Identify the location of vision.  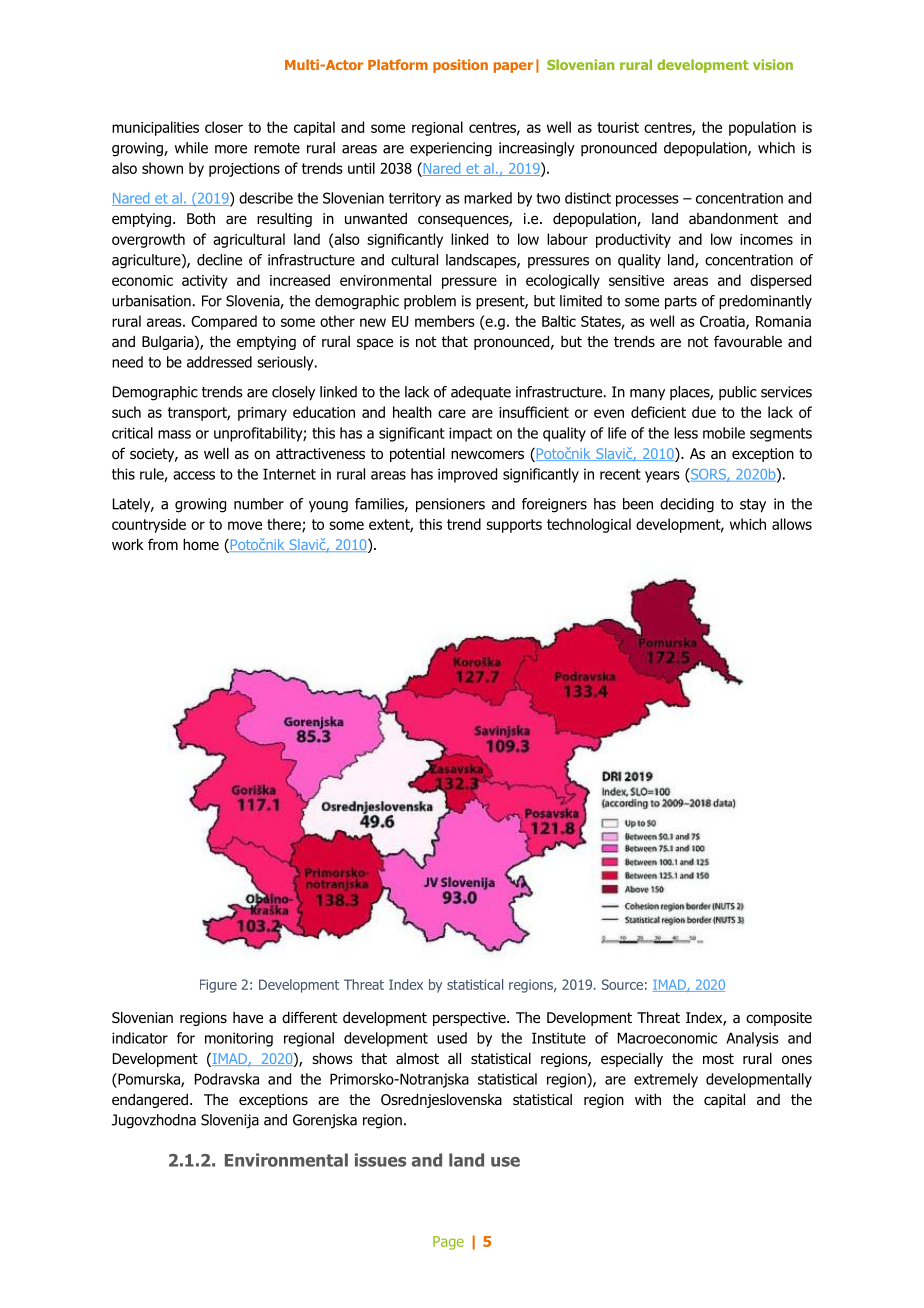
(773, 64).
